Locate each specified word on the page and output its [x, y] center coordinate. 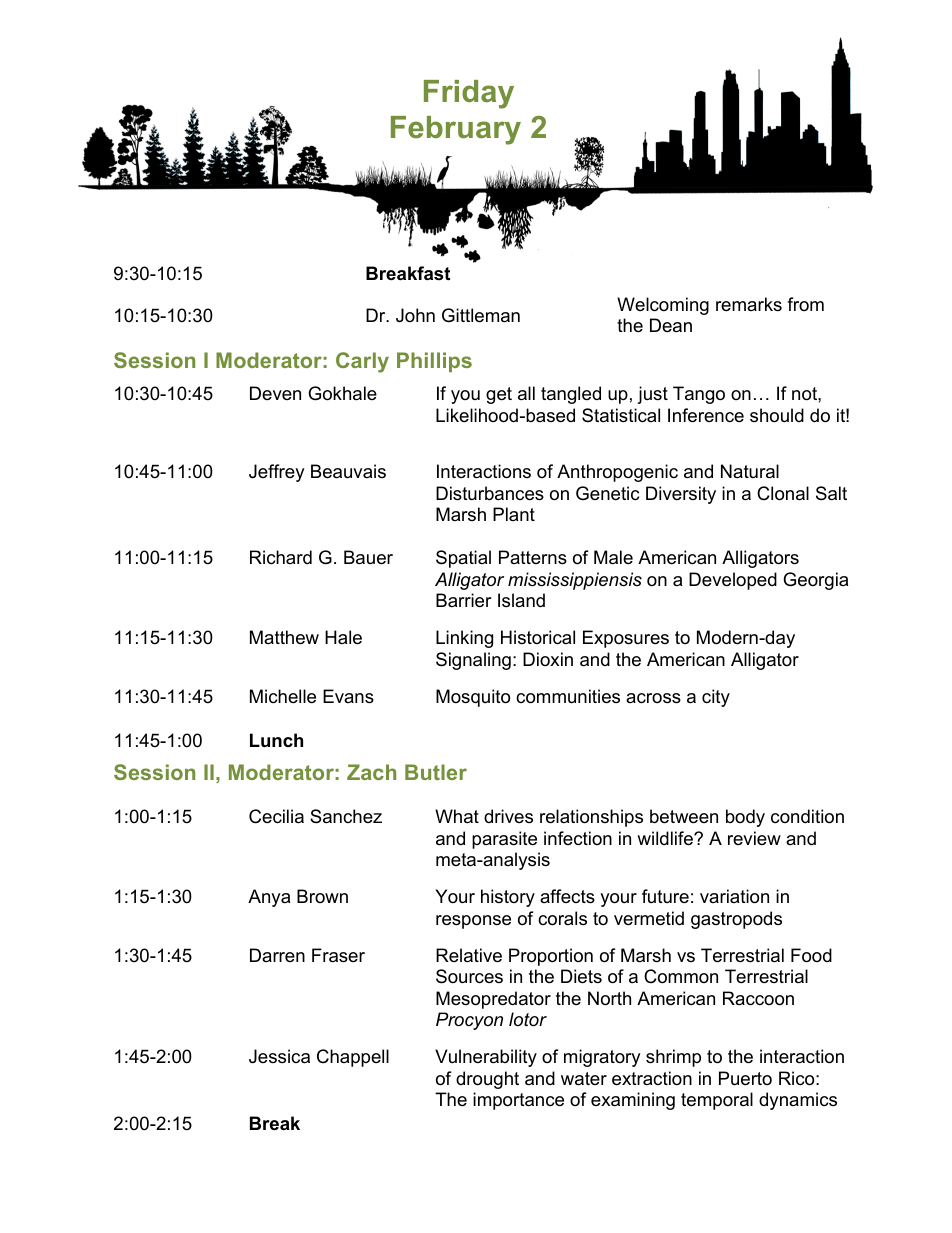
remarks [749, 304]
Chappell [353, 1058]
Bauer [368, 557]
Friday [469, 94]
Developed [733, 581]
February [456, 130]
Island [521, 600]
